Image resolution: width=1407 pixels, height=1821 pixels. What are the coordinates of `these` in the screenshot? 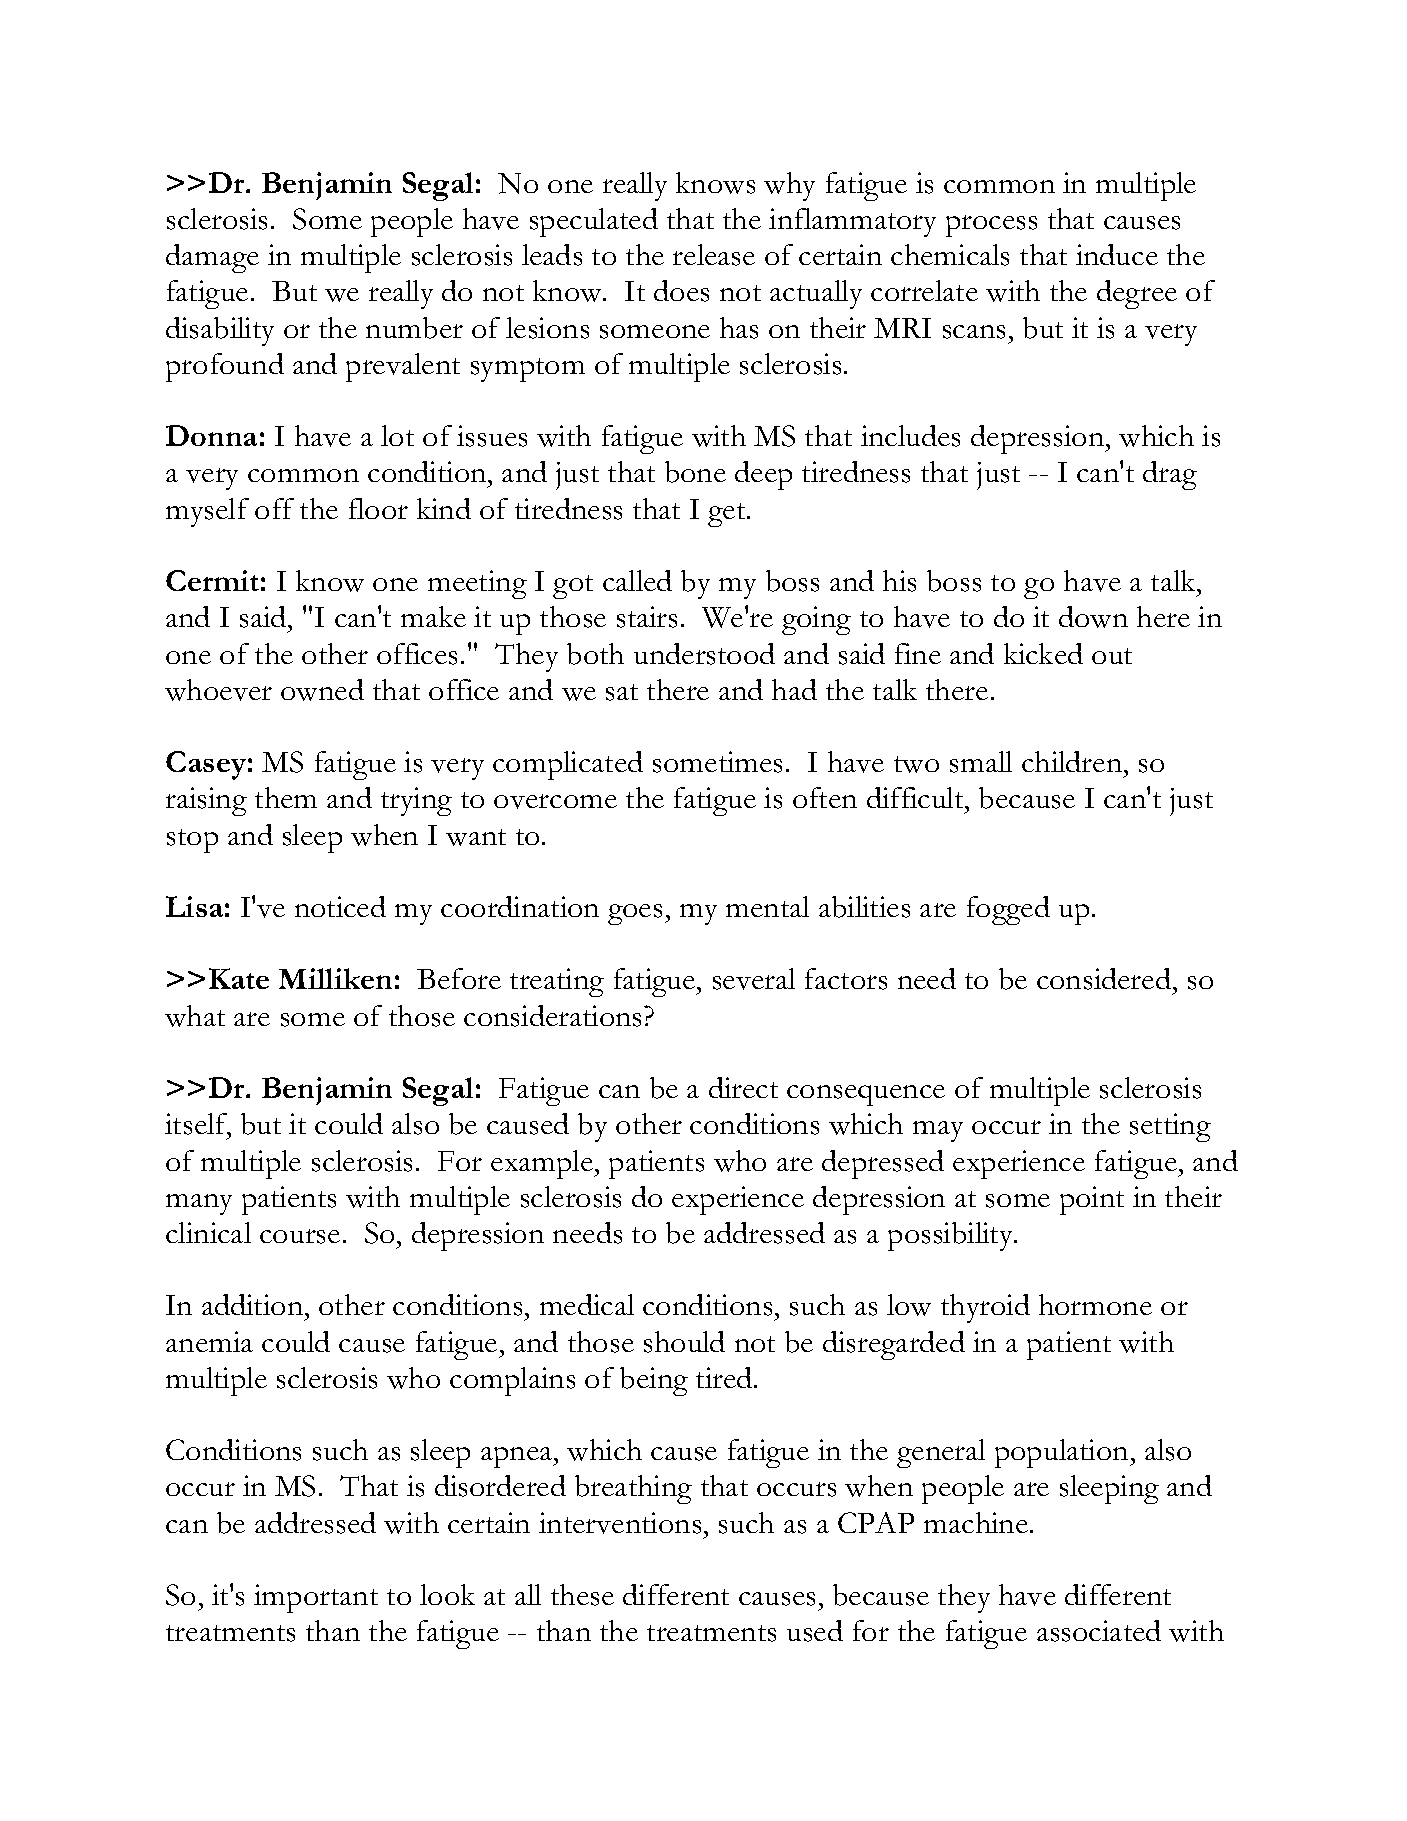 It's located at (582, 1595).
